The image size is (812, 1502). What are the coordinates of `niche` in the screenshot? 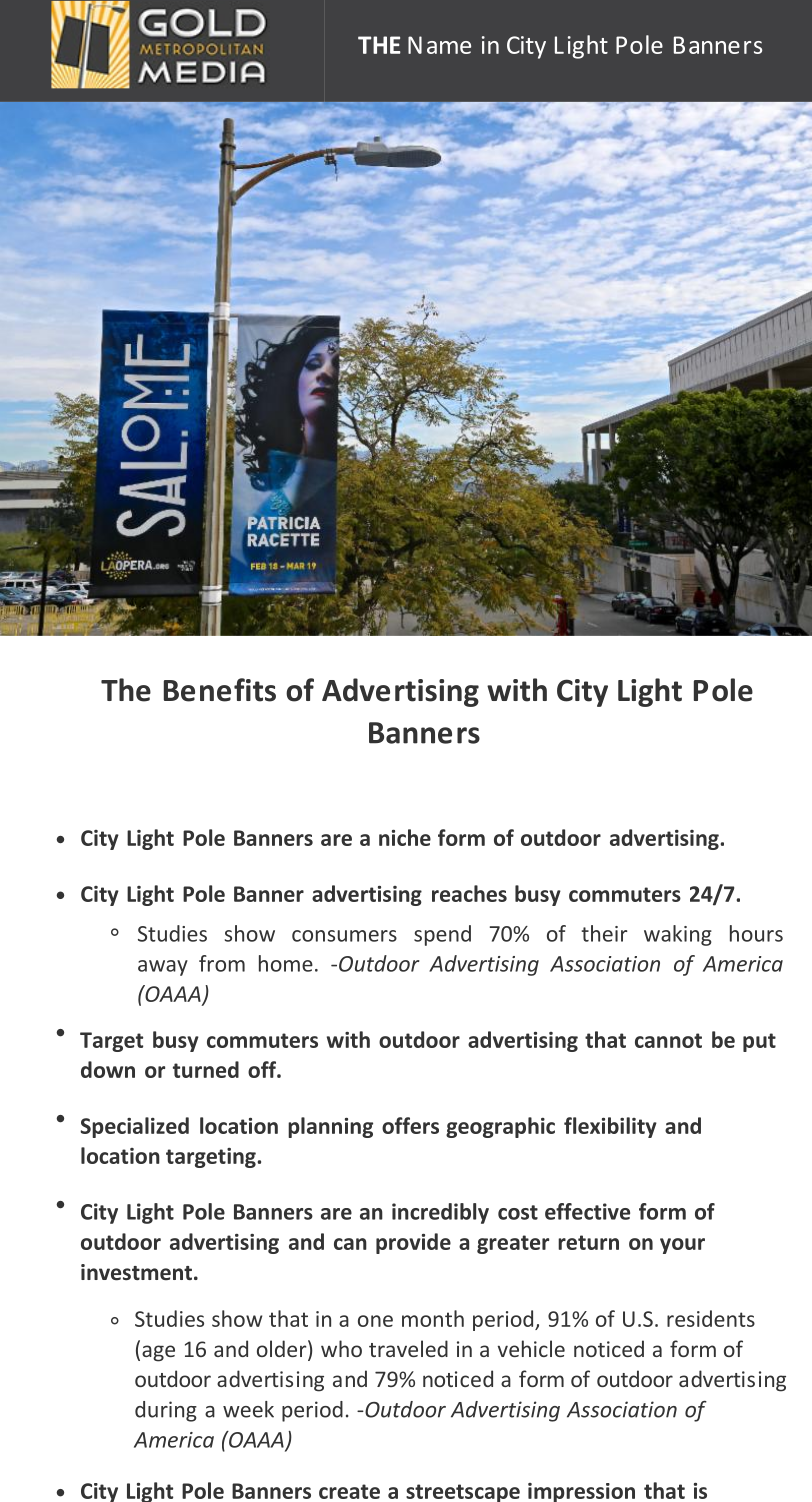 It's located at (405, 837).
